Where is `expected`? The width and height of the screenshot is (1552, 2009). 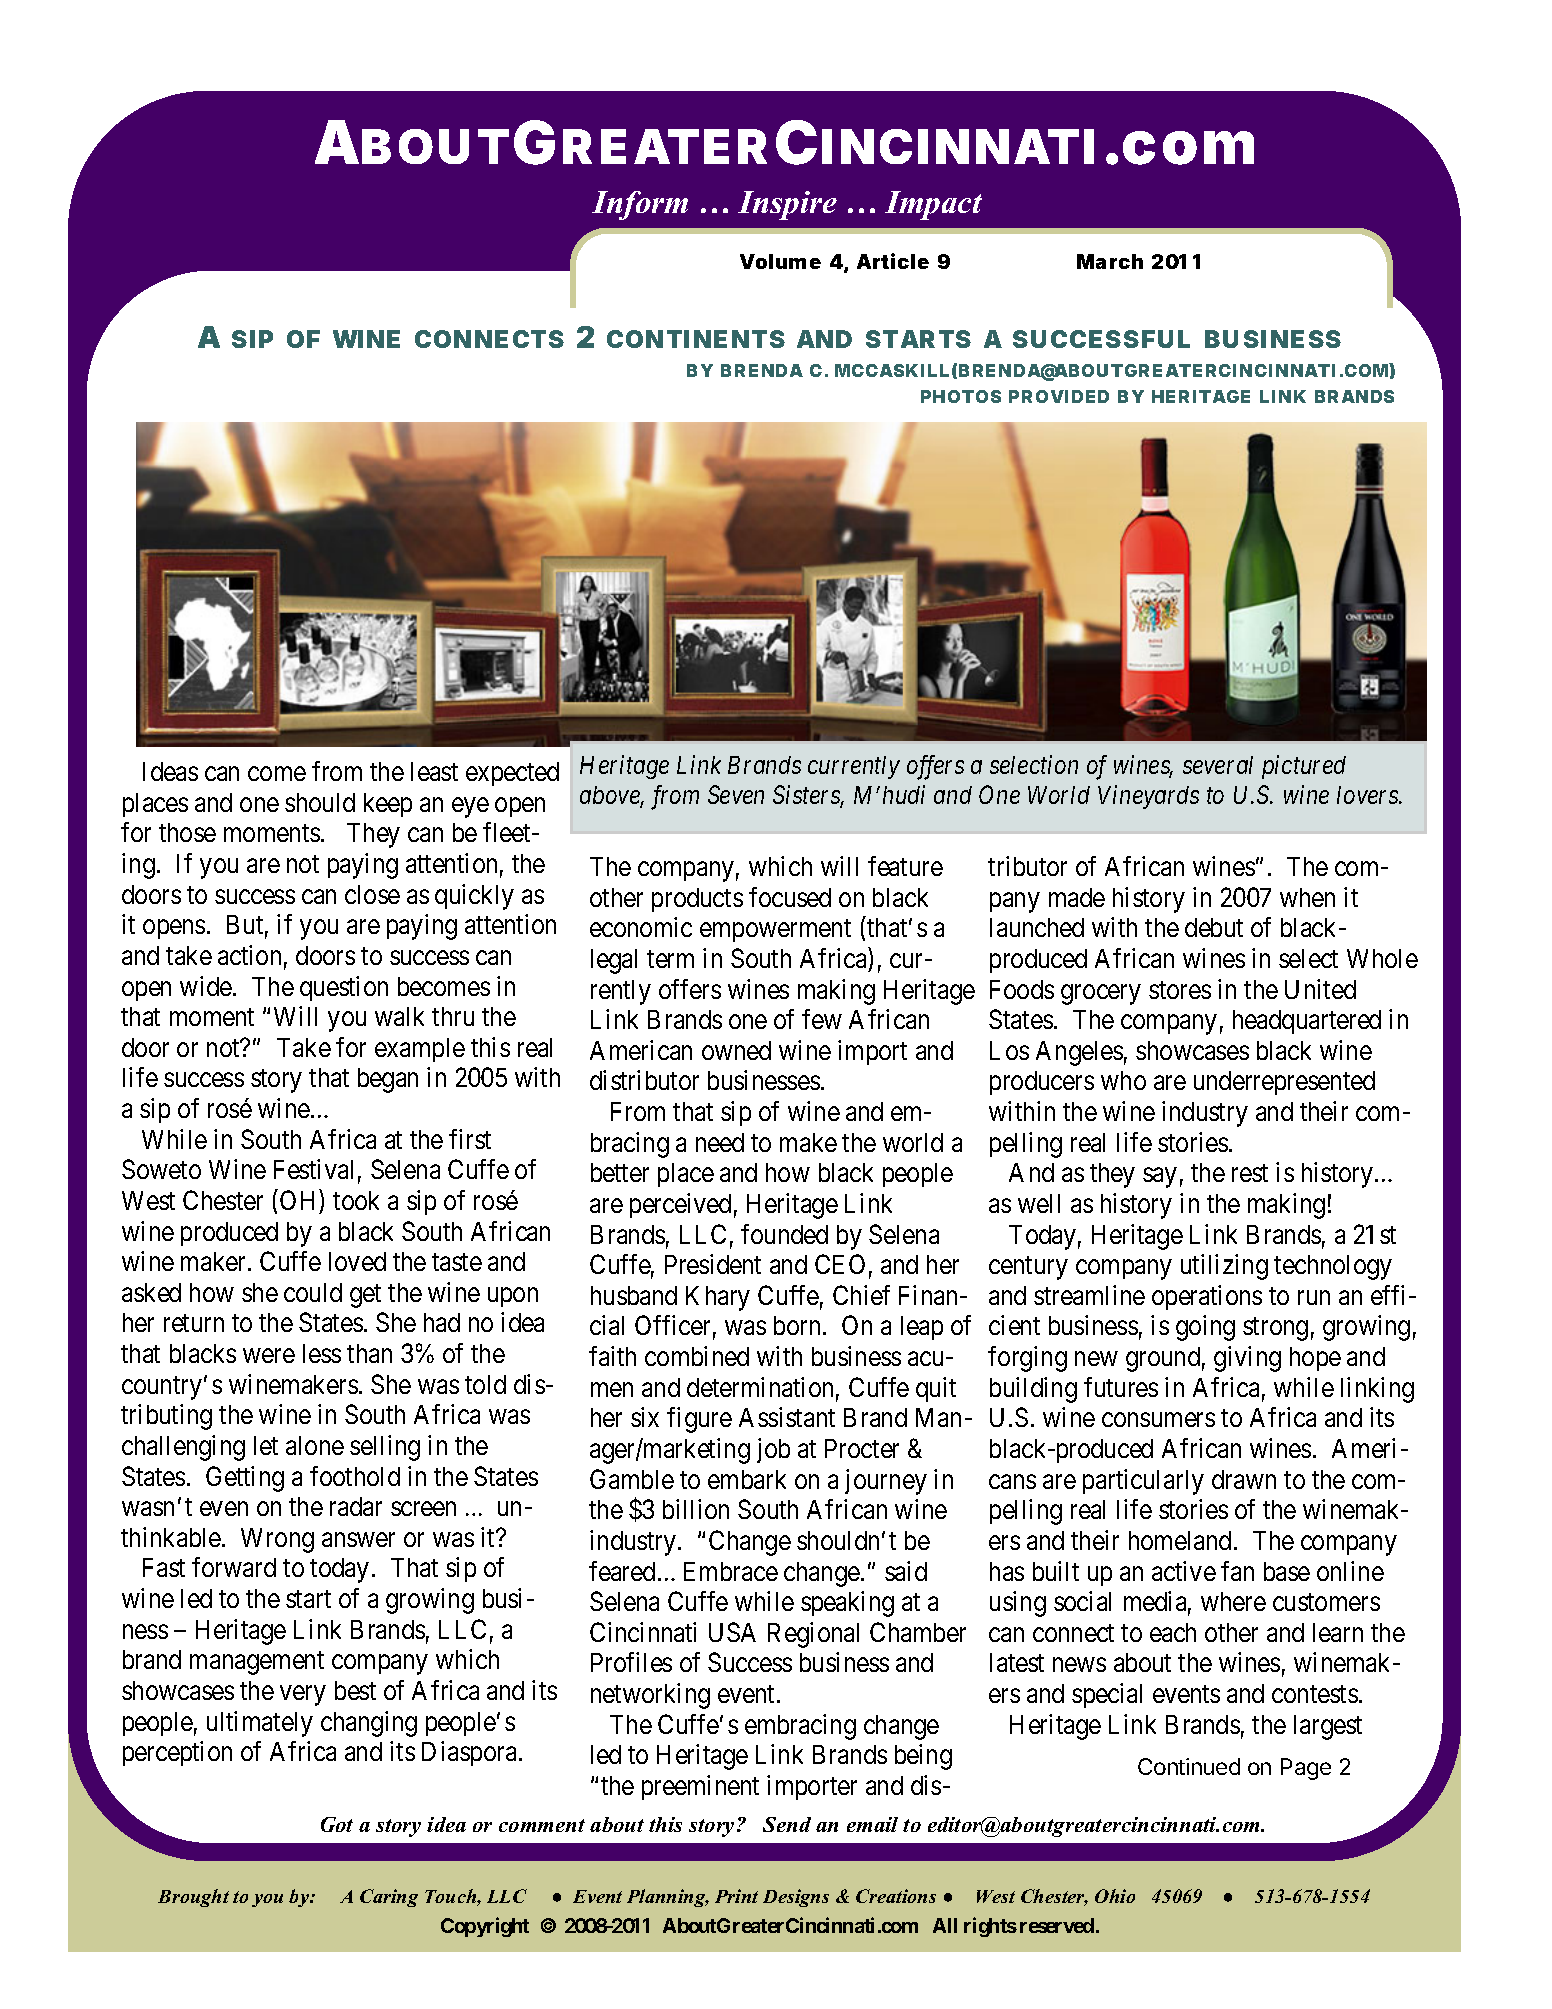 expected is located at coordinates (512, 774).
